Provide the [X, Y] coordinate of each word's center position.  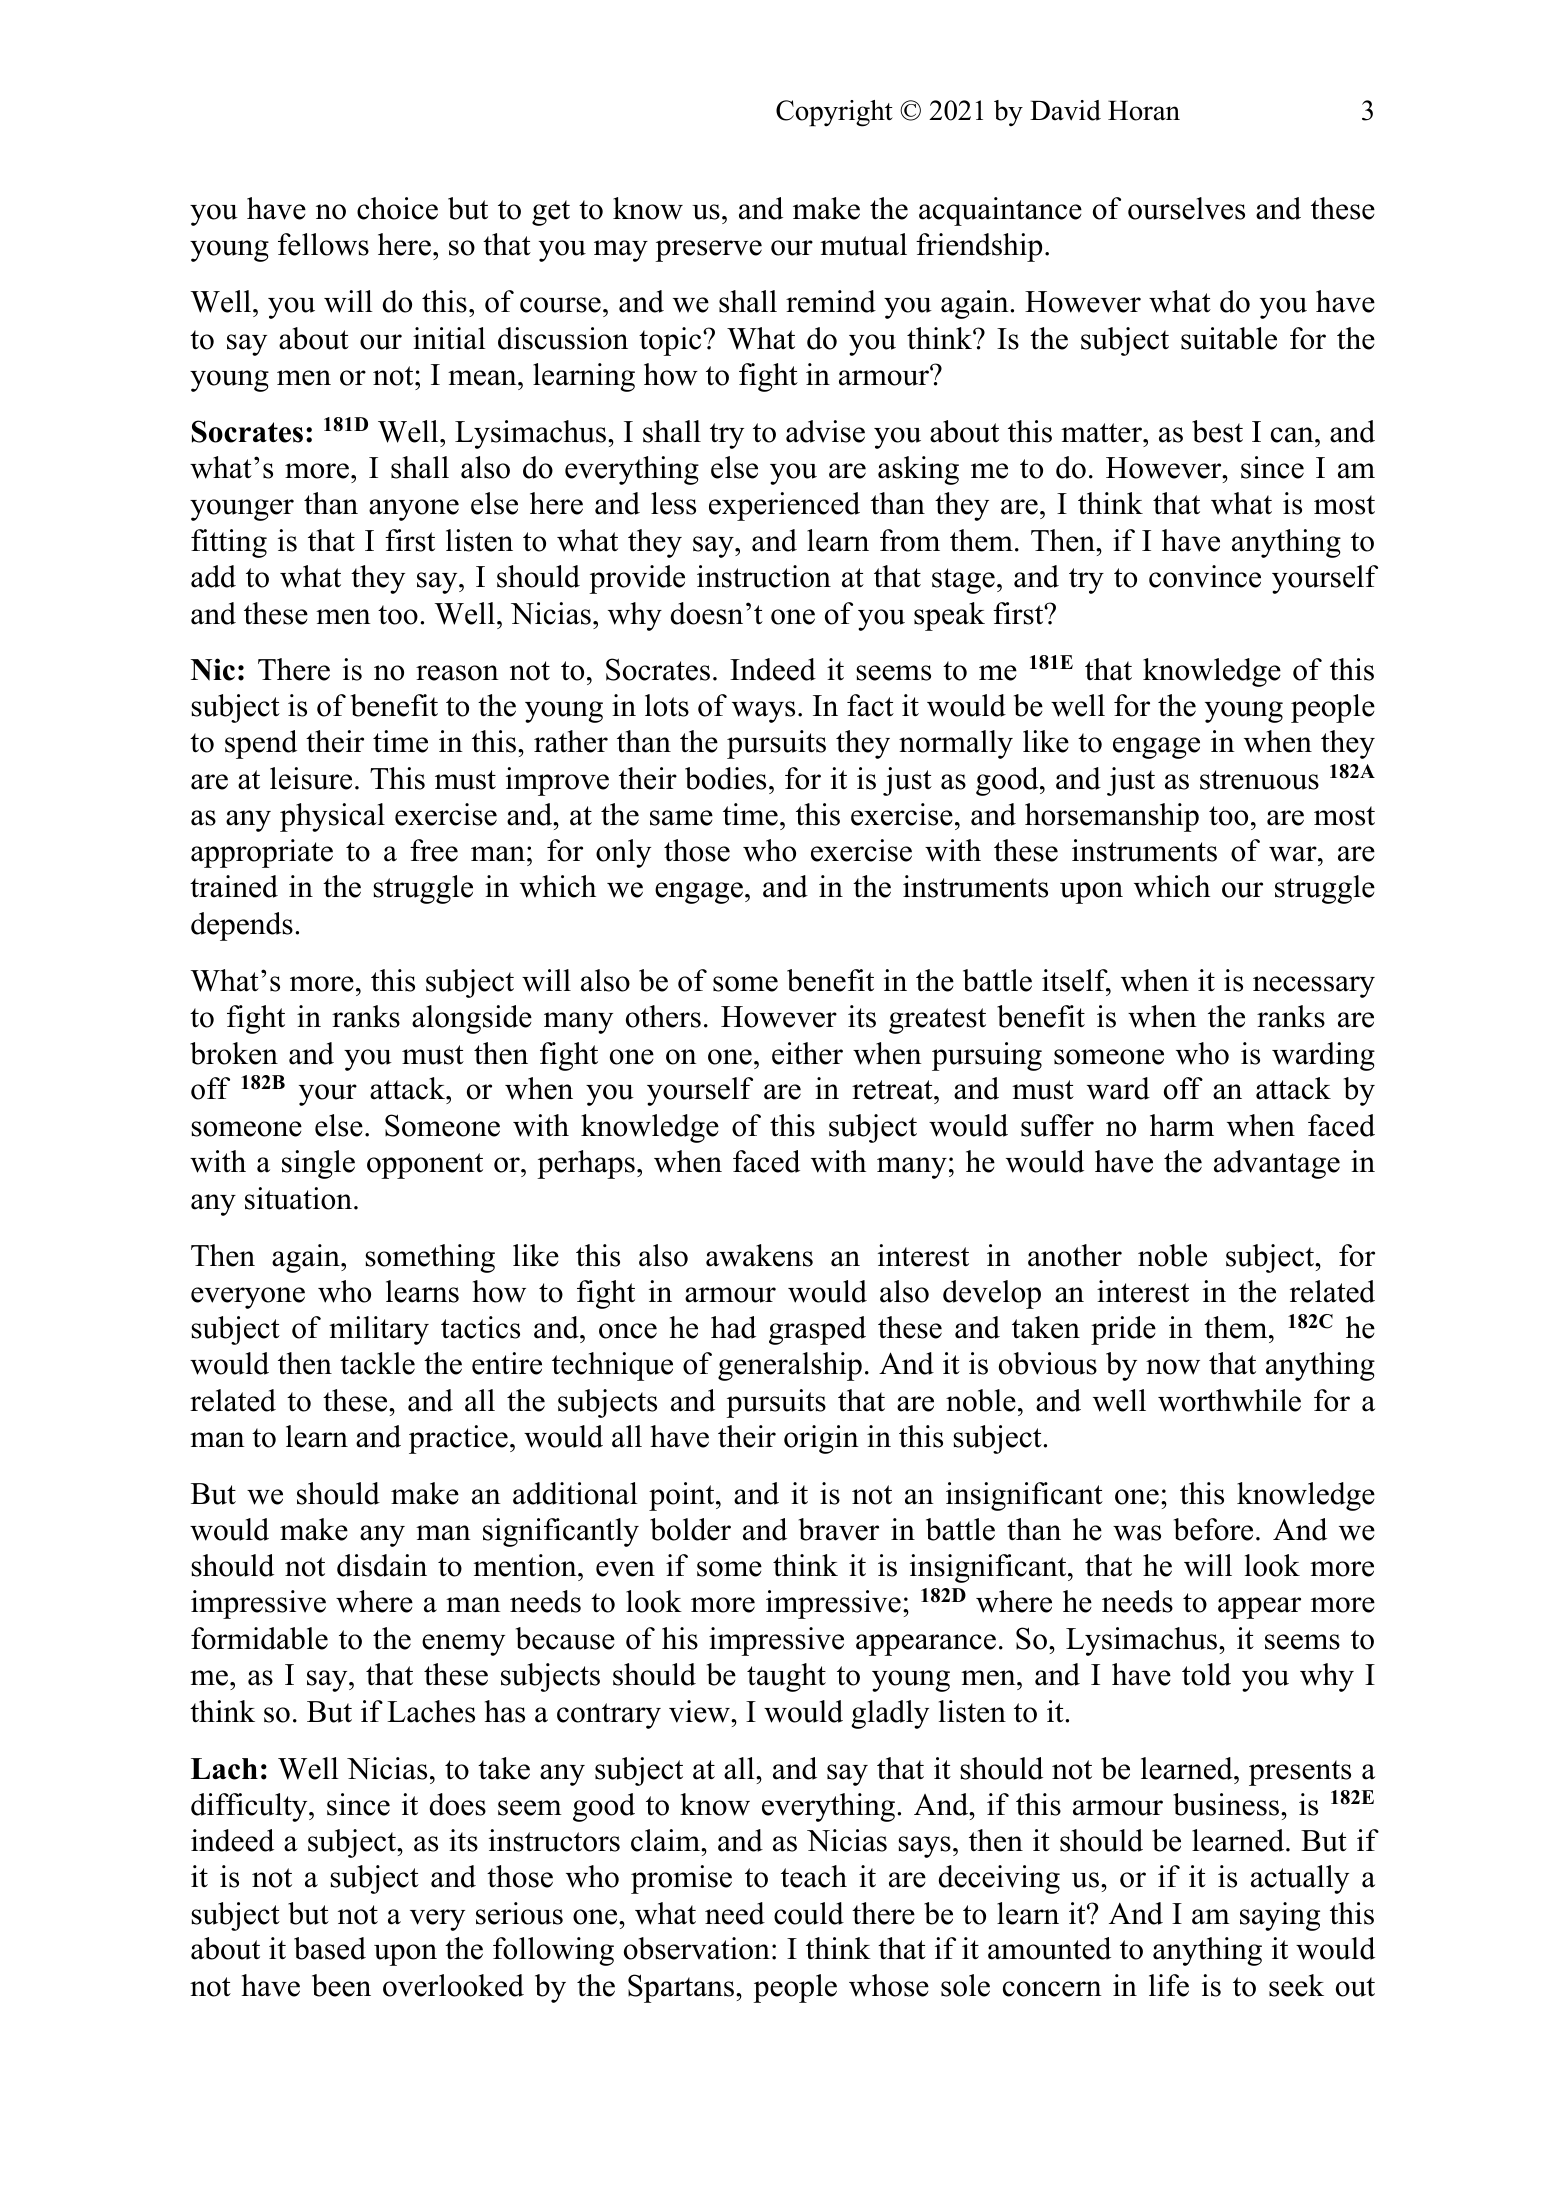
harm [1182, 1125]
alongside [472, 1019]
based [330, 1948]
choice [397, 208]
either [807, 1053]
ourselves [1186, 208]
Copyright [834, 113]
